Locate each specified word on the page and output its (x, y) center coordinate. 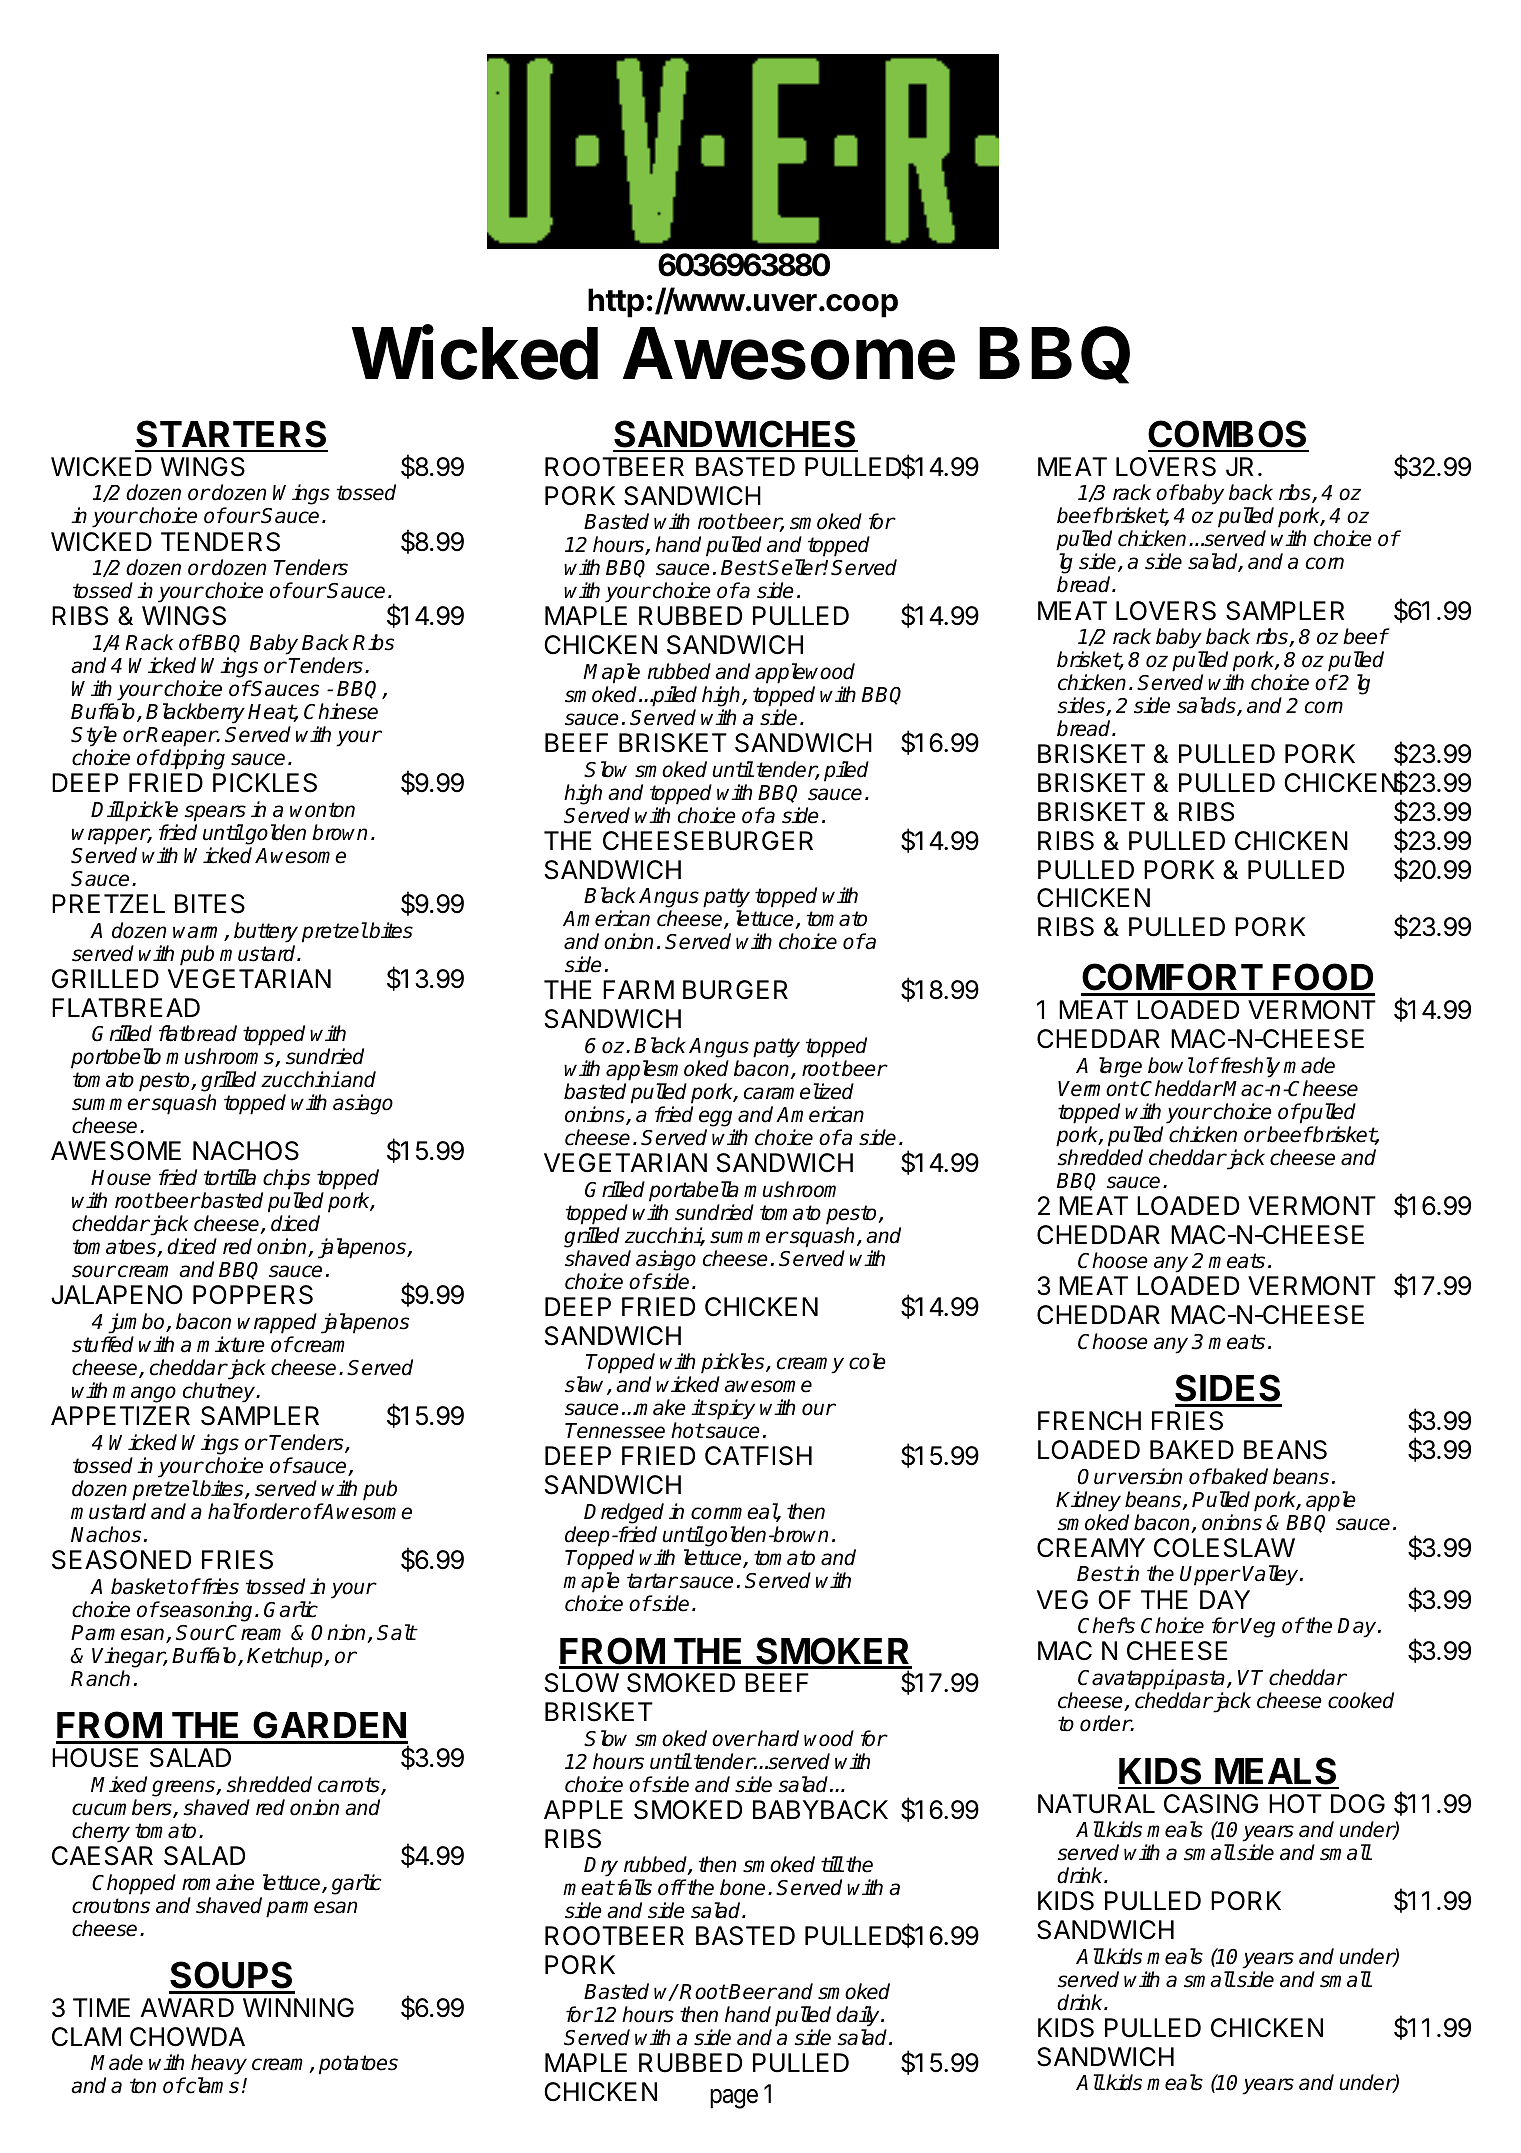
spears (215, 813)
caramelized (799, 1091)
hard (777, 1738)
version (1150, 1476)
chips (286, 1179)
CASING (1211, 1804)
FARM (638, 989)
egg (715, 1118)
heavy (219, 2066)
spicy (730, 1409)
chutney (220, 1392)
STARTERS (231, 435)
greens (184, 1788)
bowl (1171, 1065)
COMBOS (1228, 435)
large (1120, 1067)
